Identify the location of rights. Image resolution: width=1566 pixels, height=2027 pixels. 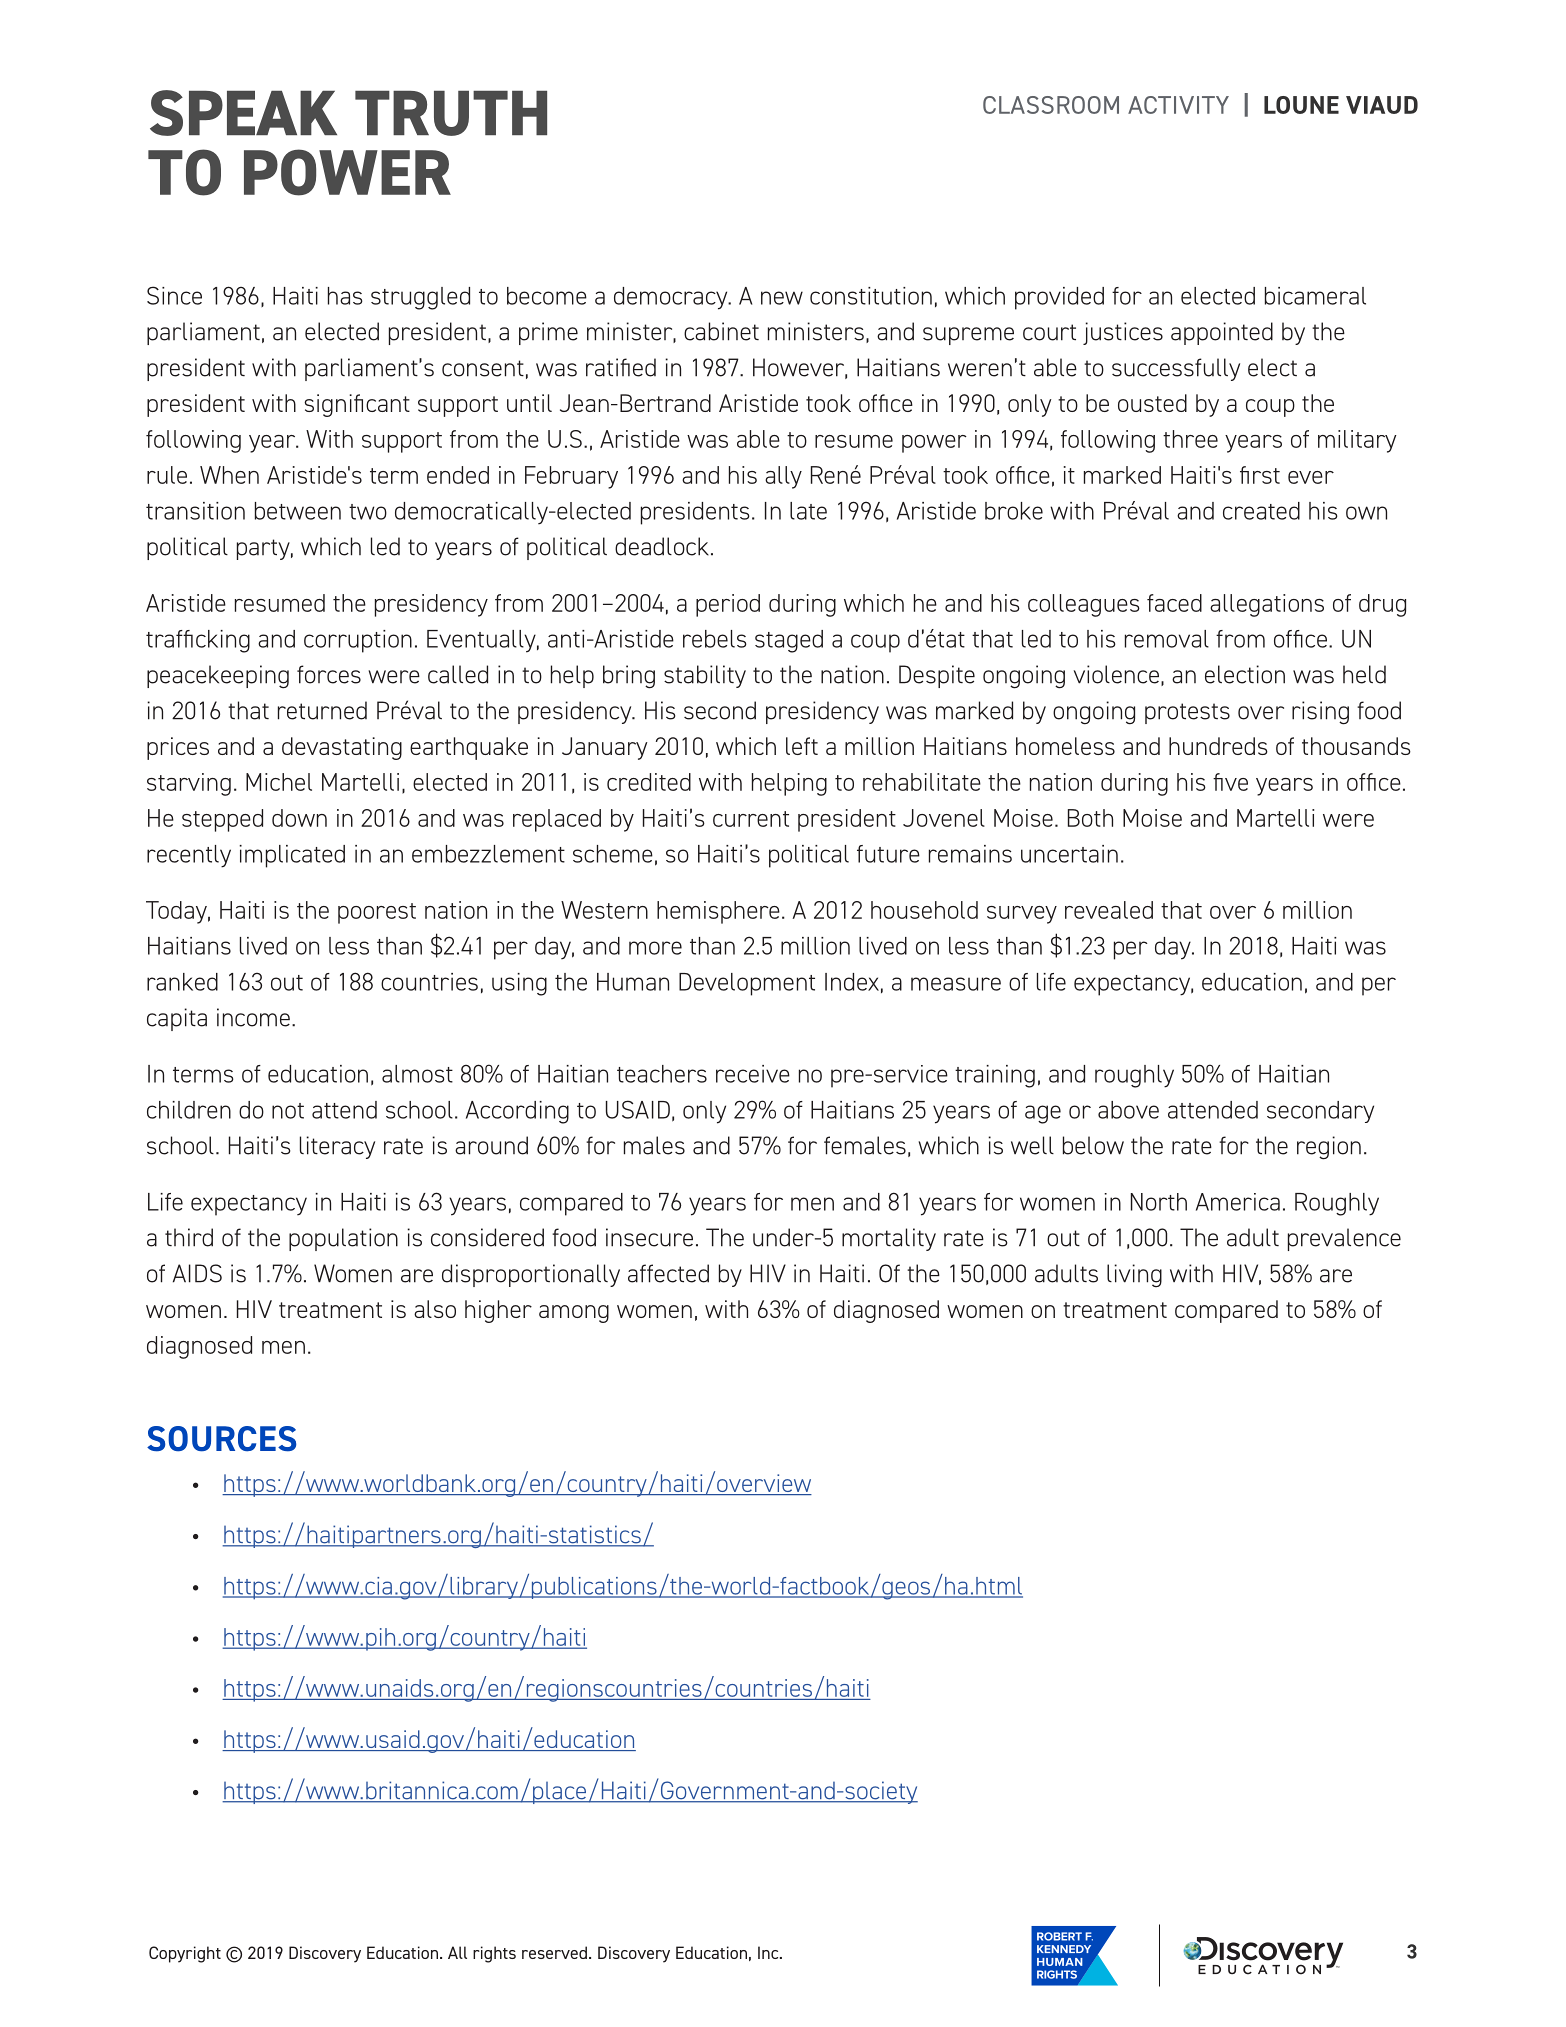
(494, 1954).
